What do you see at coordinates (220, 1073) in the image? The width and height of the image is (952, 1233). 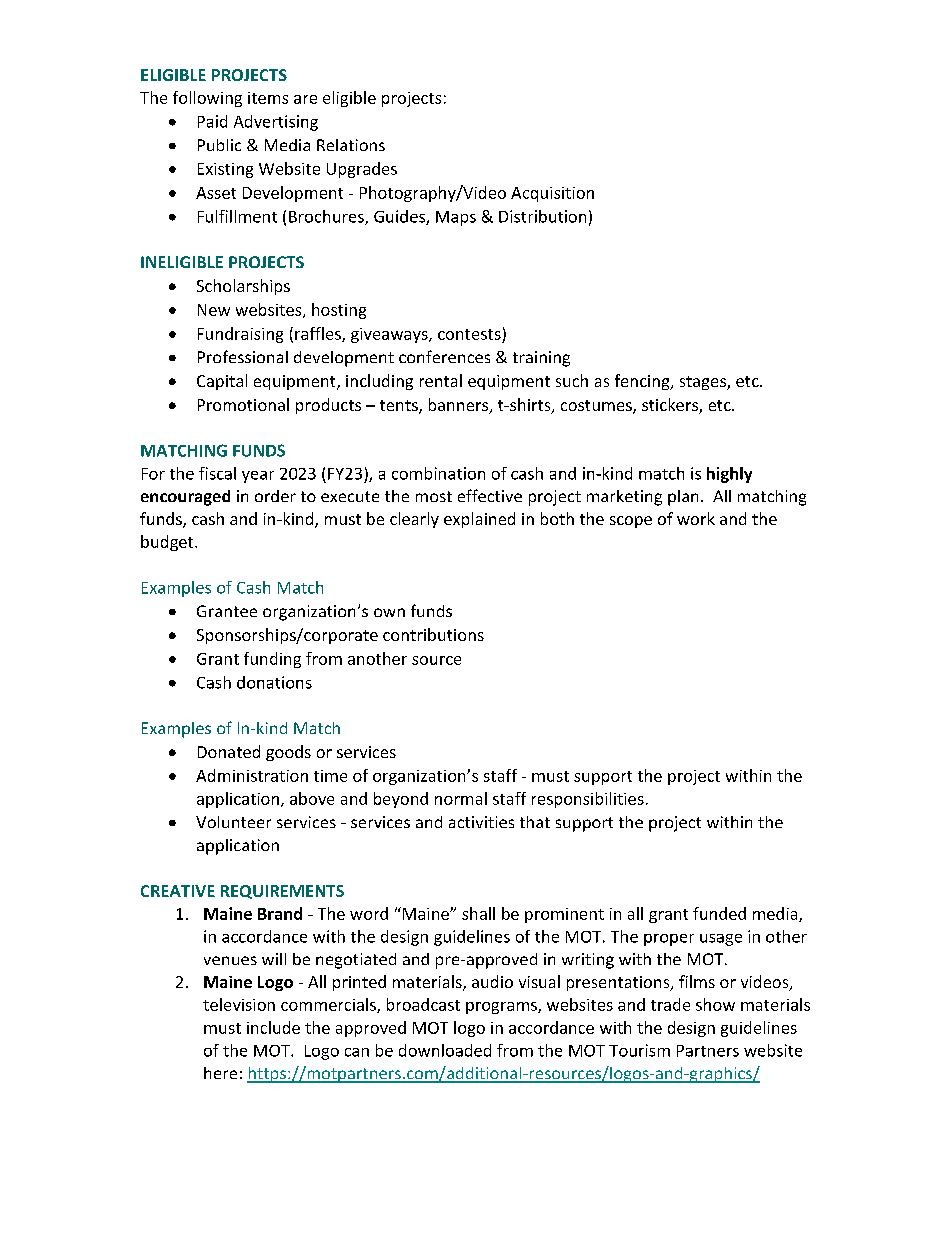 I see `here` at bounding box center [220, 1073].
